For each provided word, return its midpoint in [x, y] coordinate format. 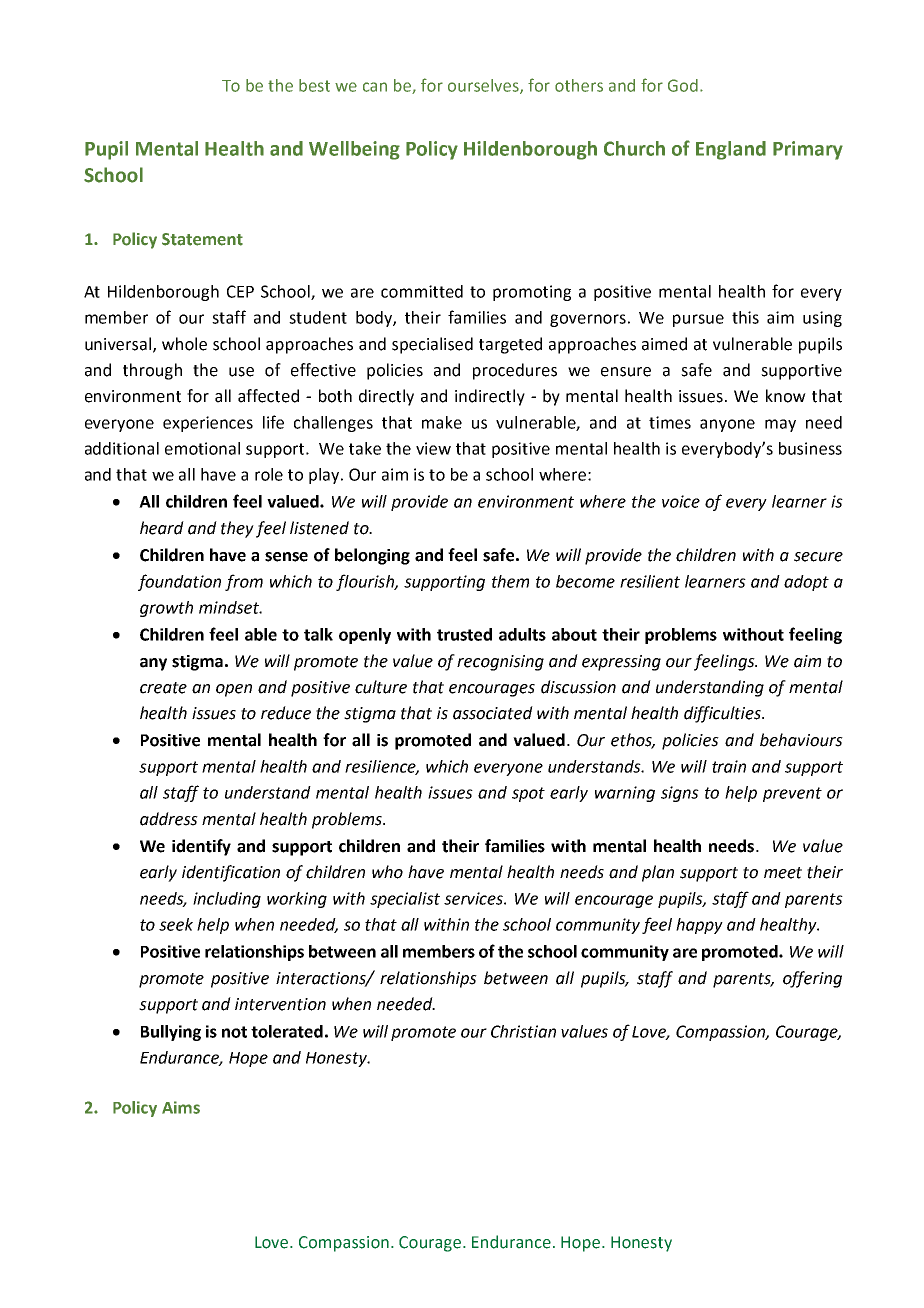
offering [812, 979]
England [731, 150]
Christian [523, 1031]
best [314, 85]
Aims [181, 1107]
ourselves [484, 86]
